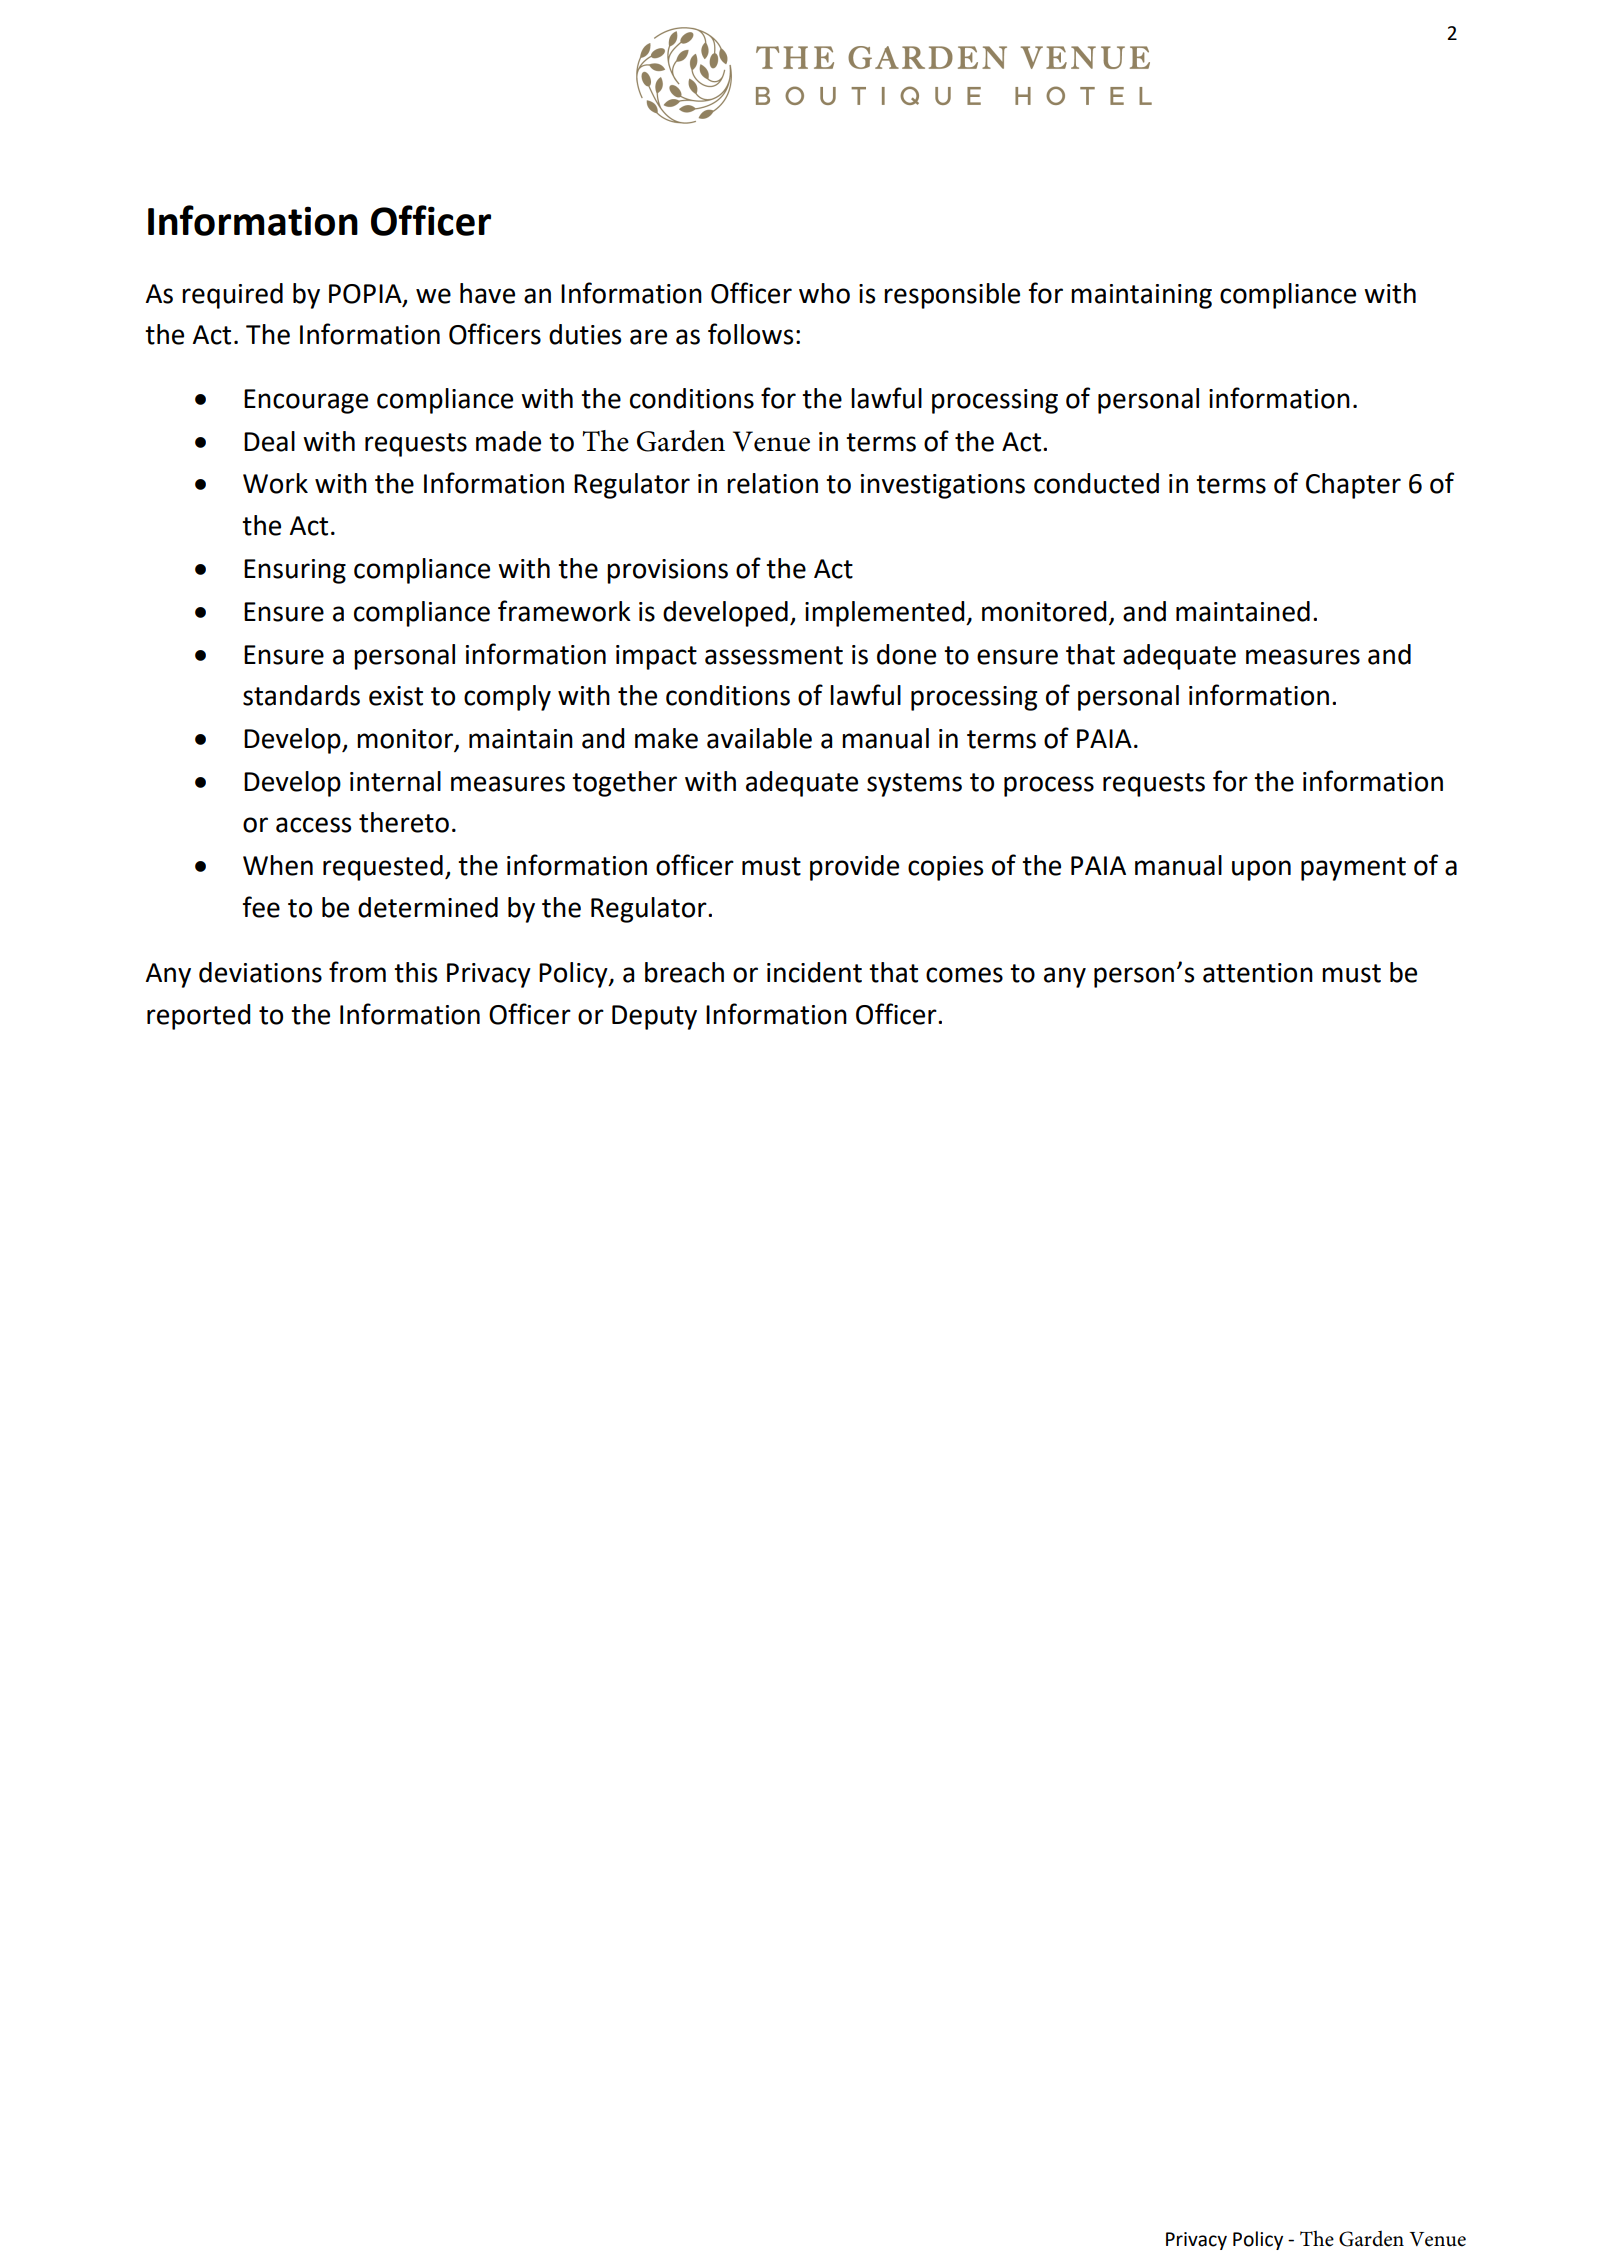 The width and height of the image is (1603, 2267). What do you see at coordinates (952, 296) in the image?
I see `responsible` at bounding box center [952, 296].
